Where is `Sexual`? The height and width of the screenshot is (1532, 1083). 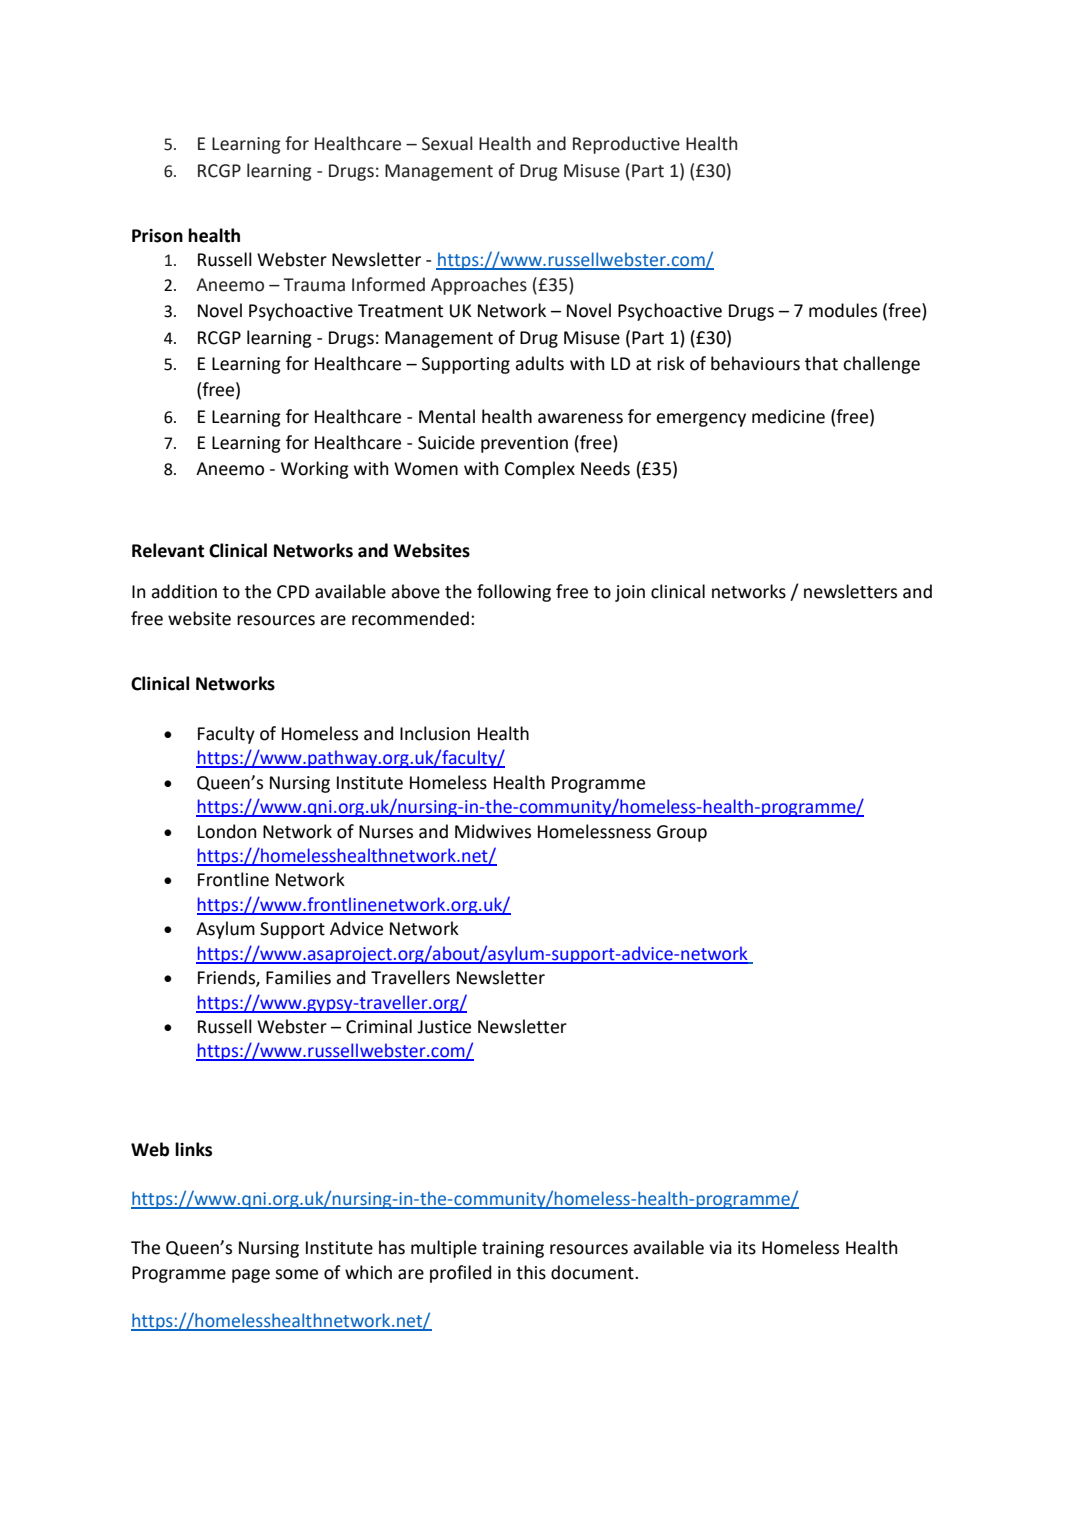 Sexual is located at coordinates (447, 143).
